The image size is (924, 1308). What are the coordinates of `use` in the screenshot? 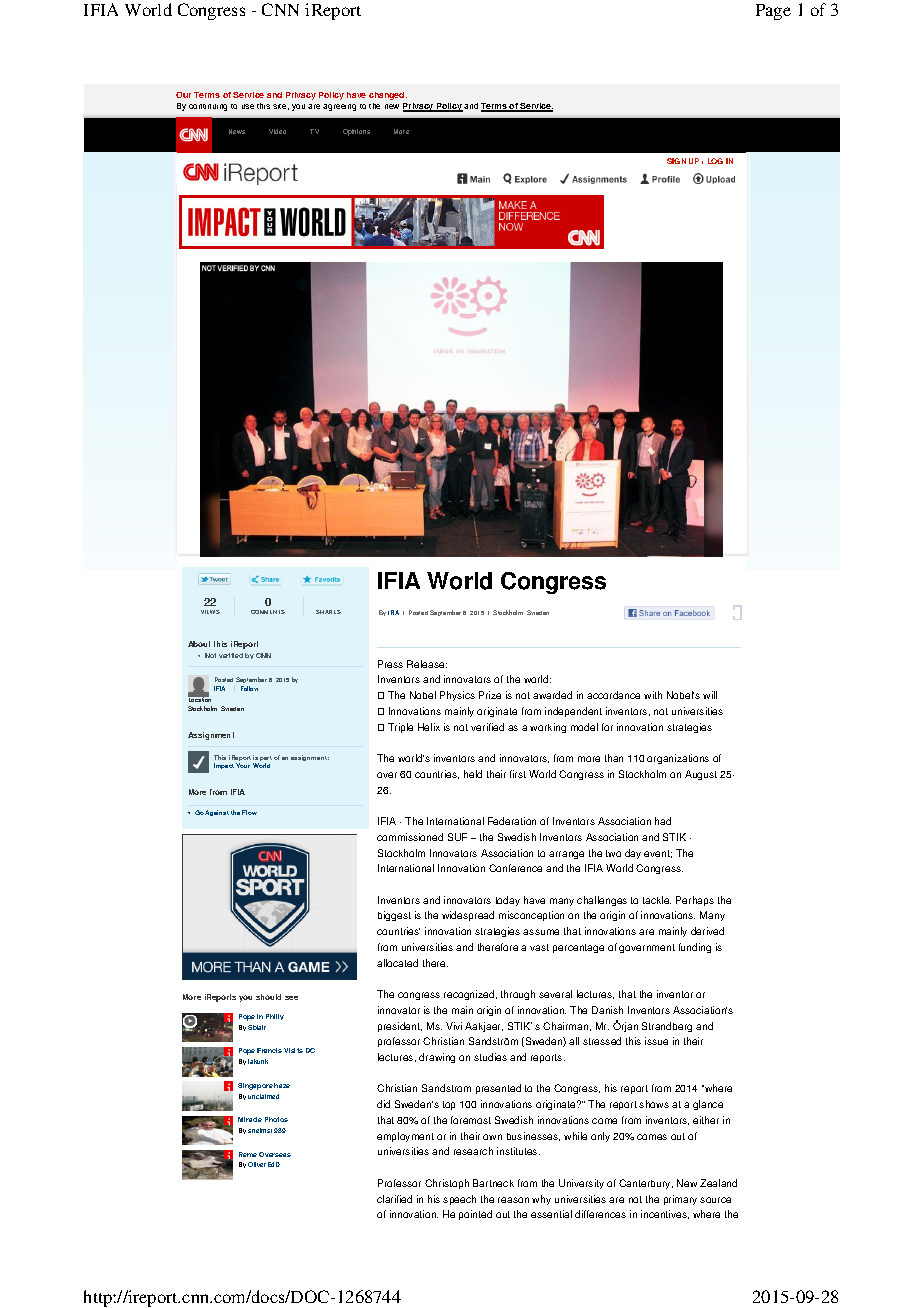 It's located at (248, 106).
